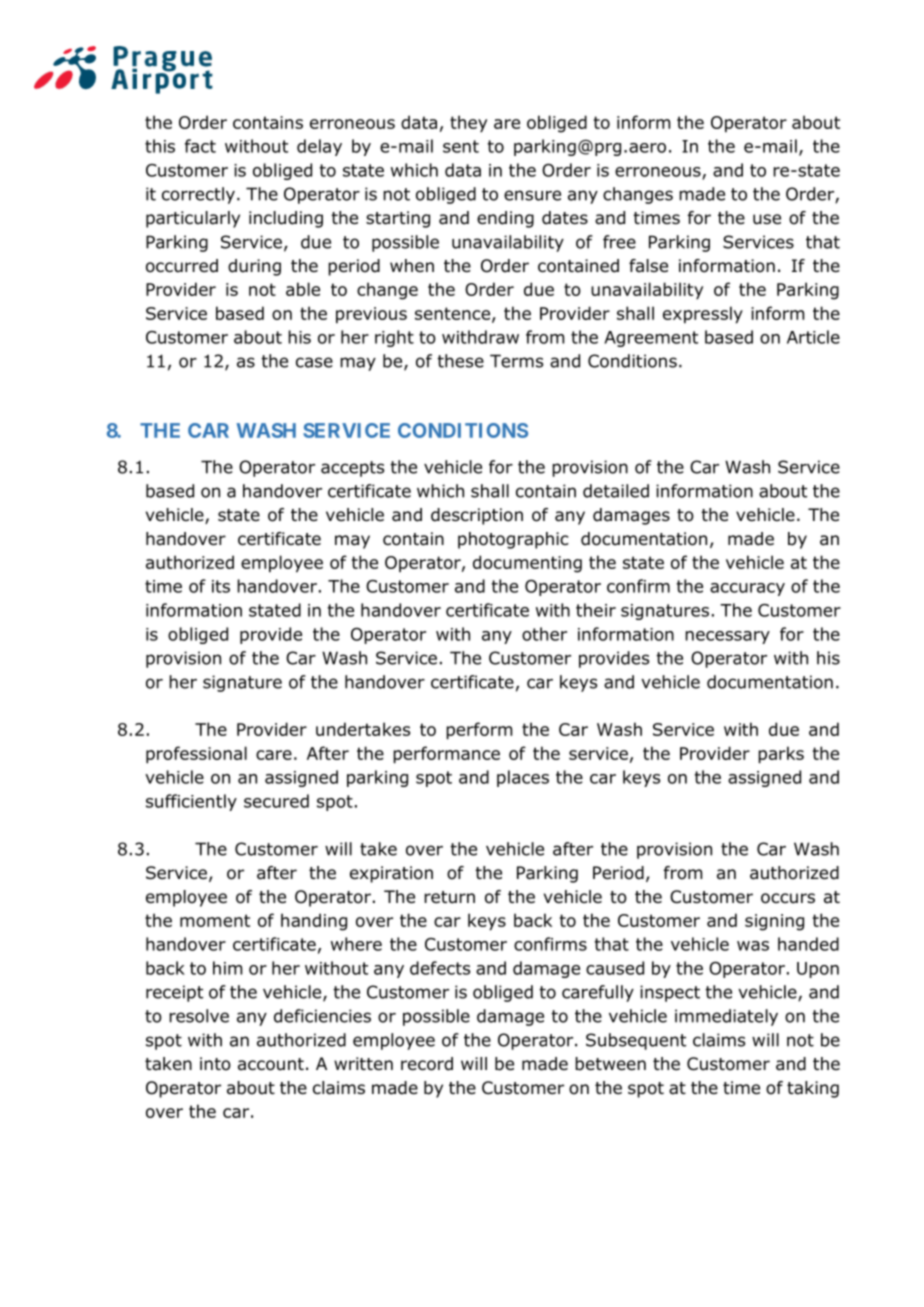  What do you see at coordinates (200, 146) in the image?
I see `fact` at bounding box center [200, 146].
